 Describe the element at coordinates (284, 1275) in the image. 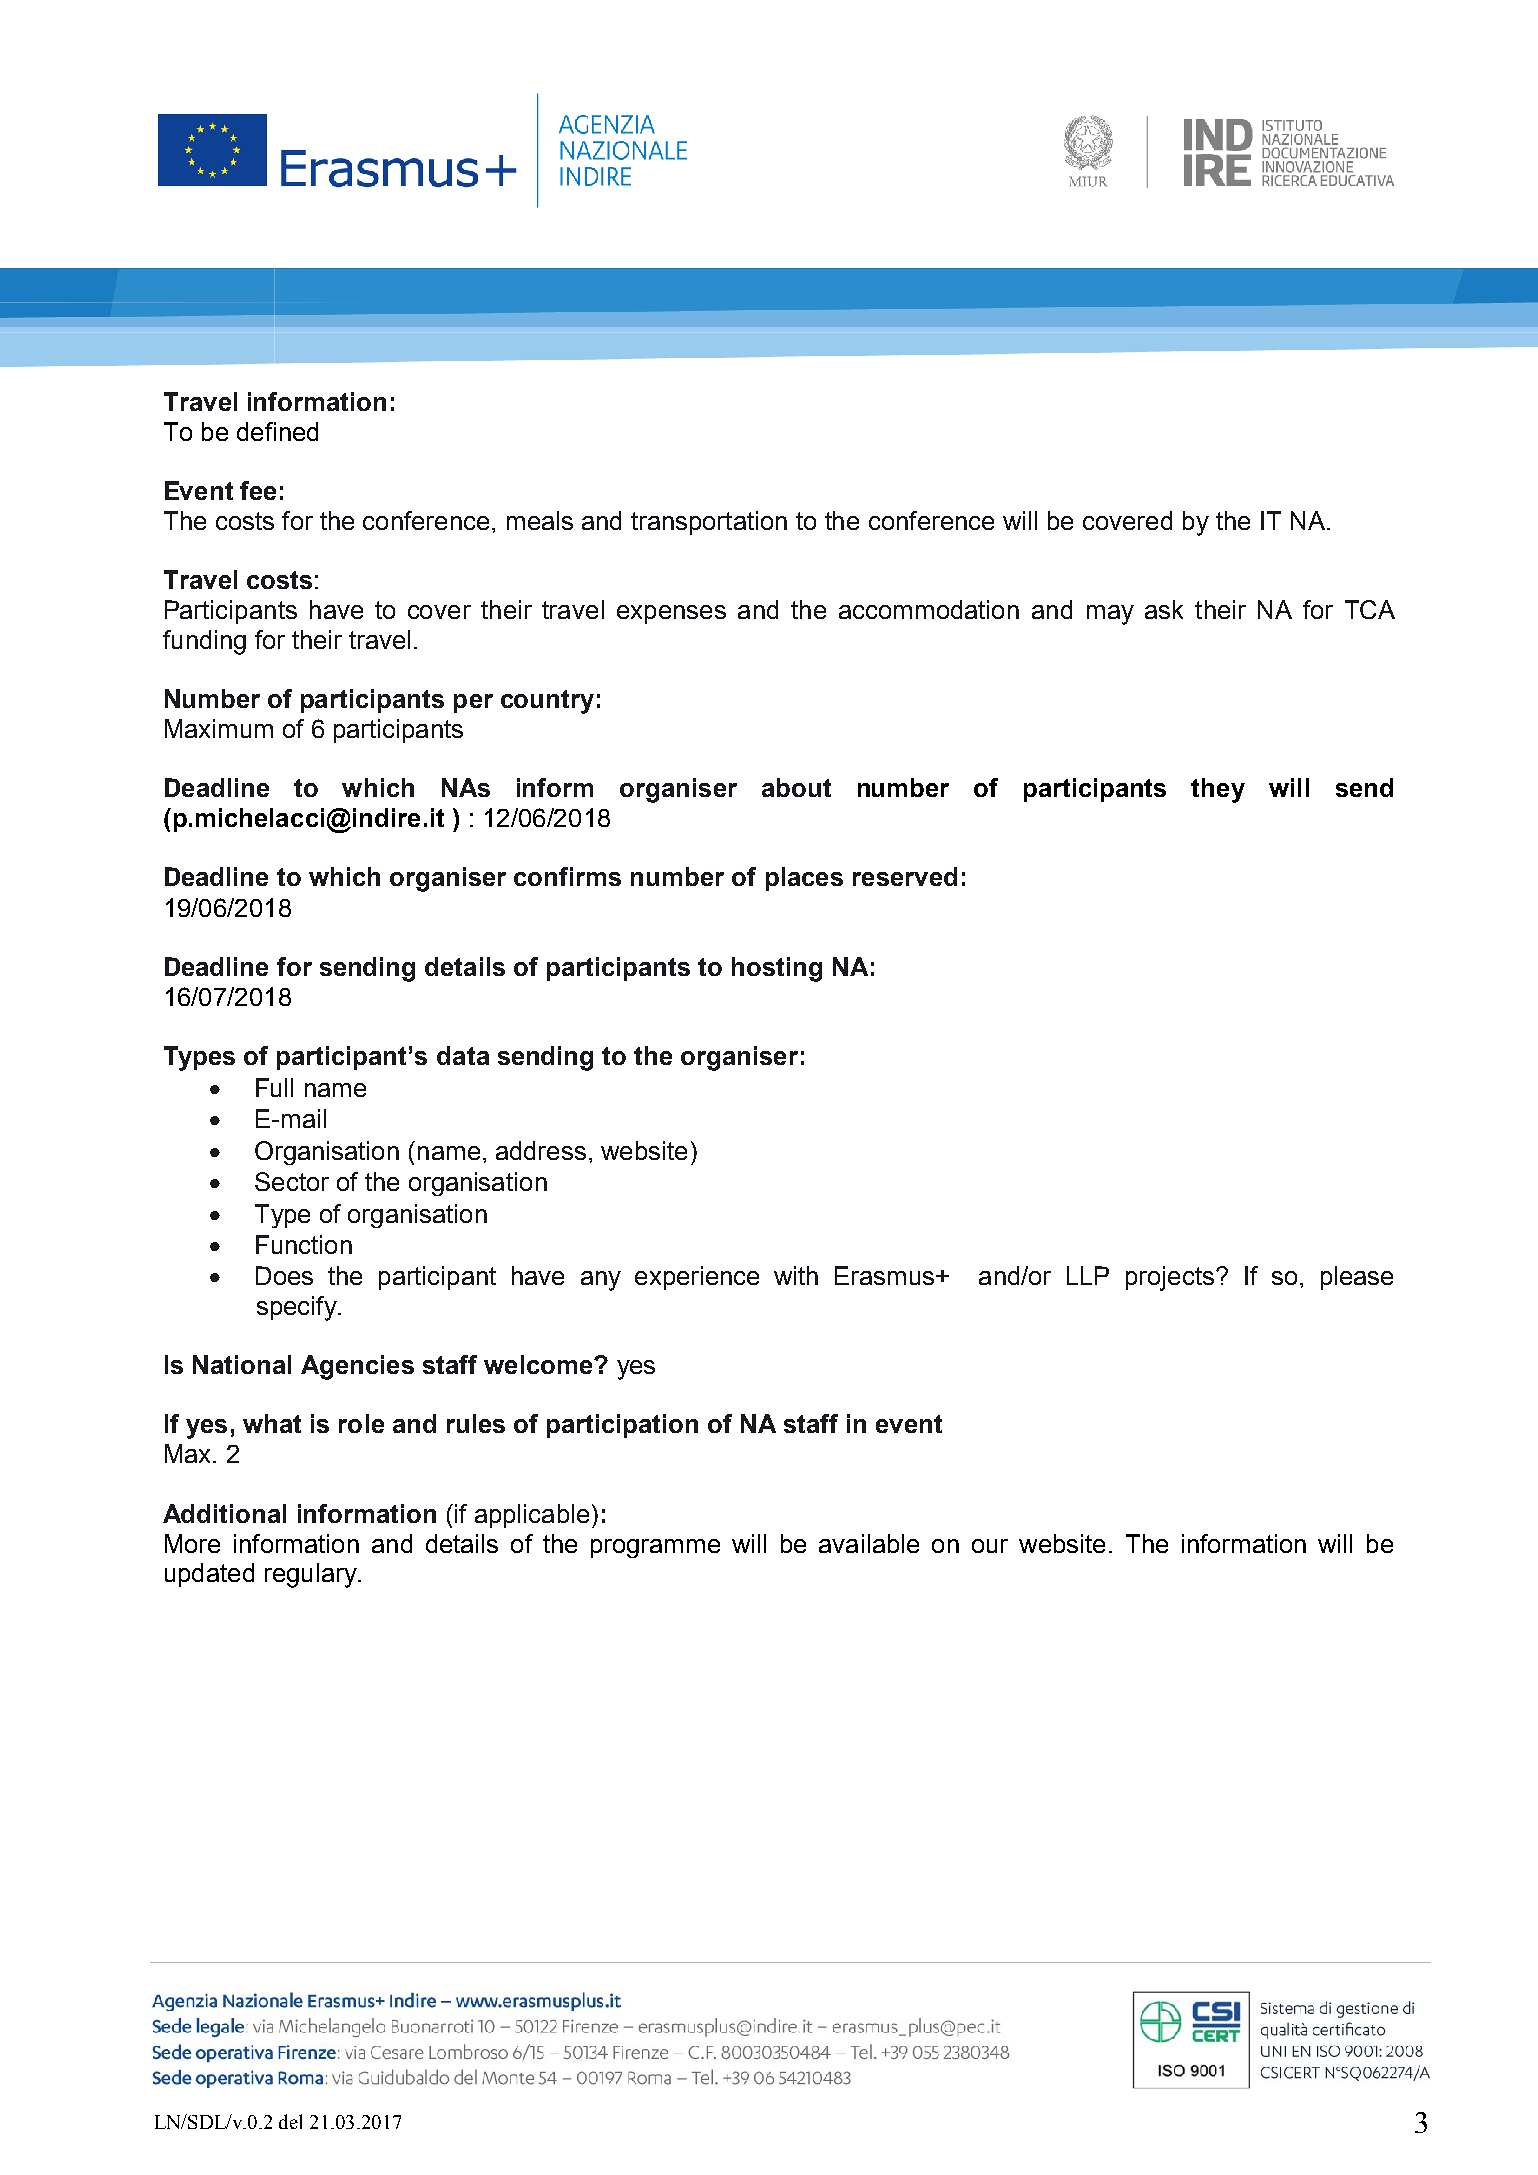

I see `Does` at that location.
